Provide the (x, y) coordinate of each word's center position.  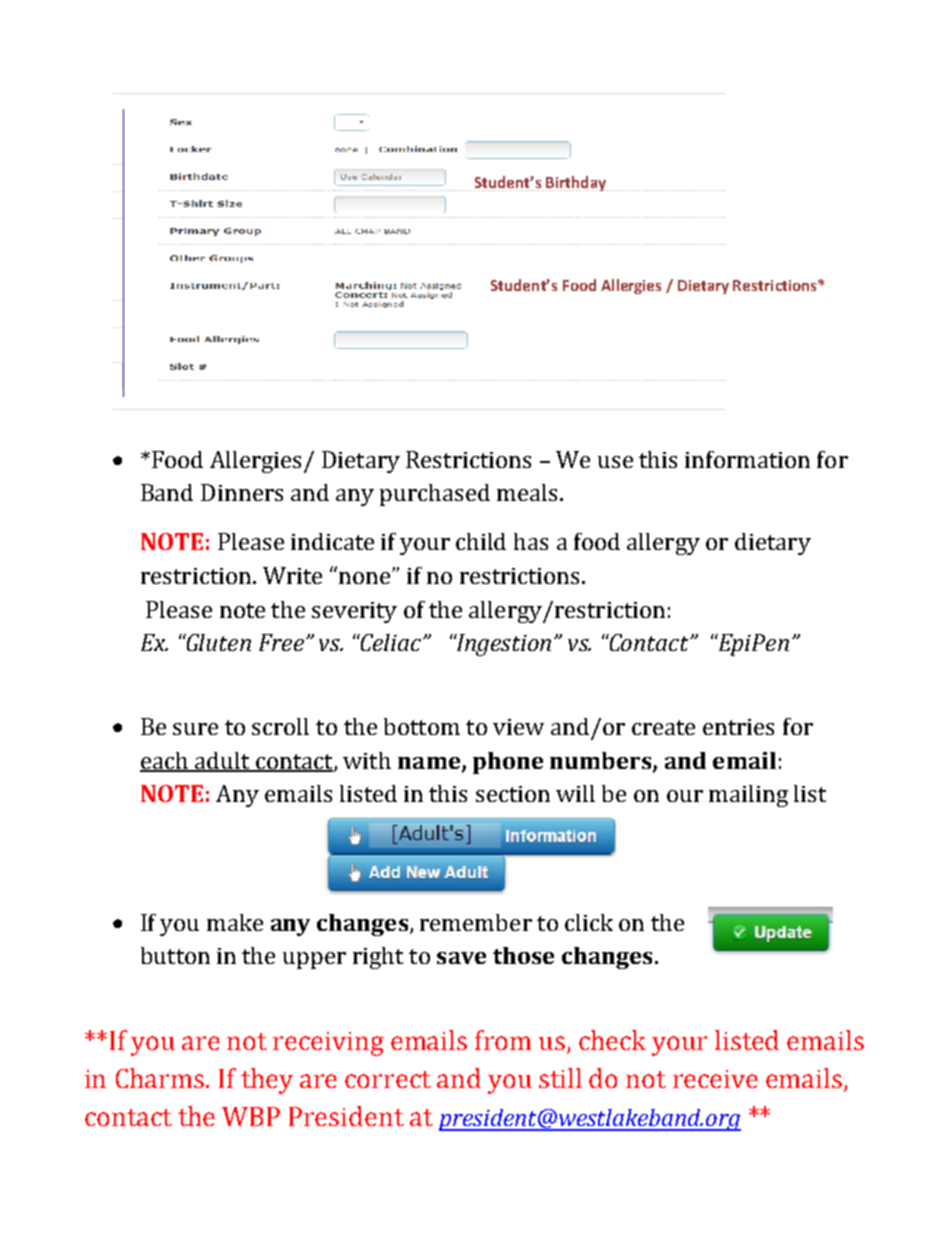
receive (715, 1079)
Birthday (576, 183)
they (267, 1081)
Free (281, 642)
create (663, 727)
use (615, 462)
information (747, 459)
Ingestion (502, 645)
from (503, 1040)
